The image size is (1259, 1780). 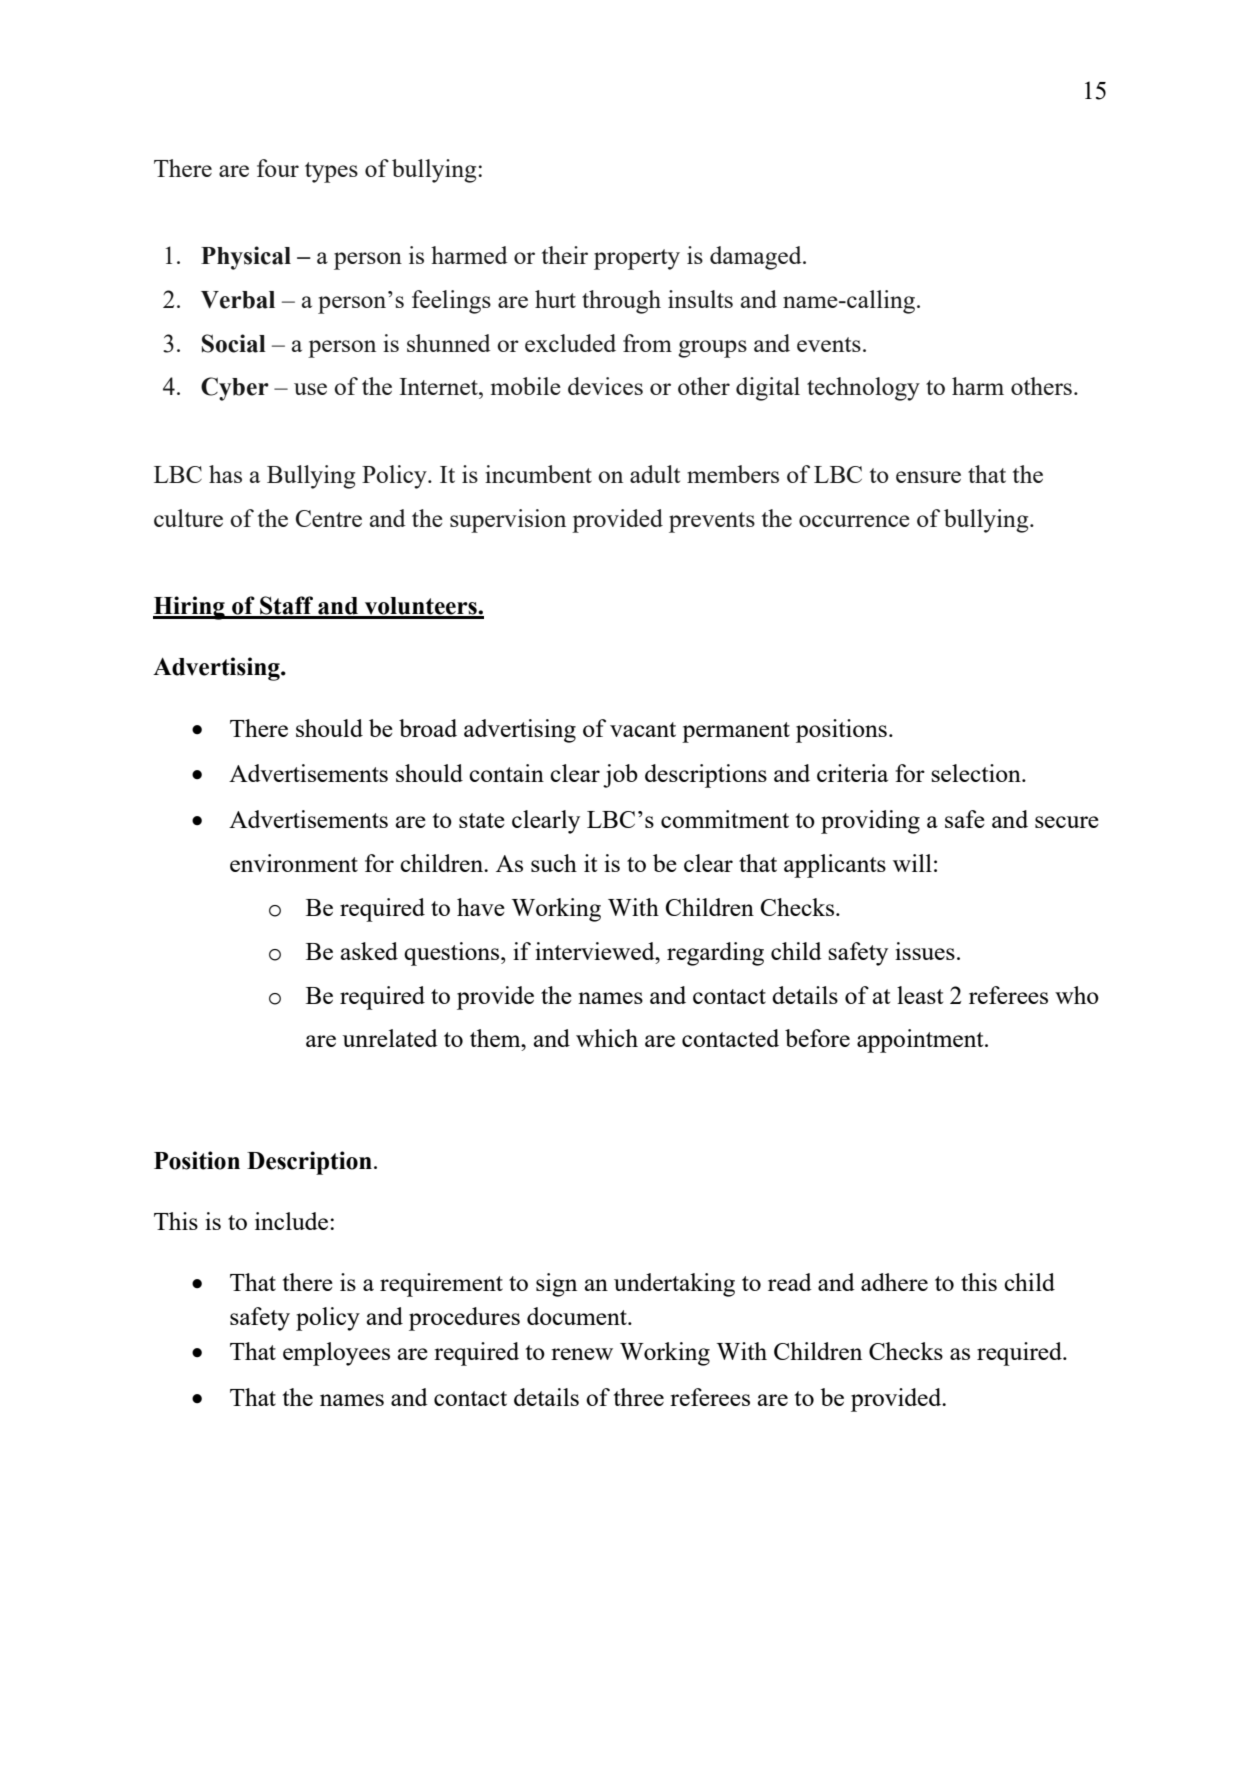 I want to click on damaged, so click(x=757, y=258).
